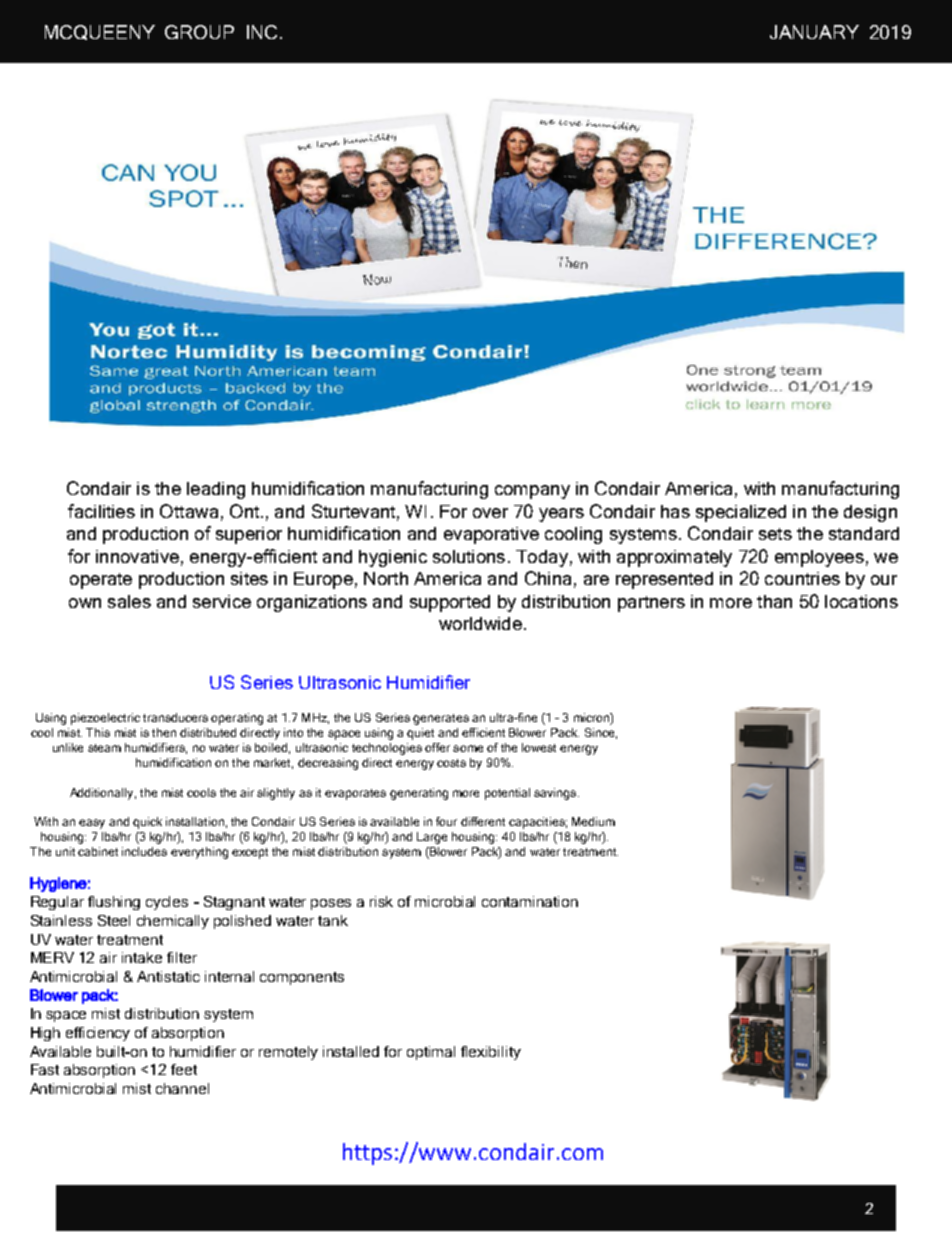 This image has width=952, height=1233. What do you see at coordinates (441, 719) in the image?
I see `generates` at bounding box center [441, 719].
